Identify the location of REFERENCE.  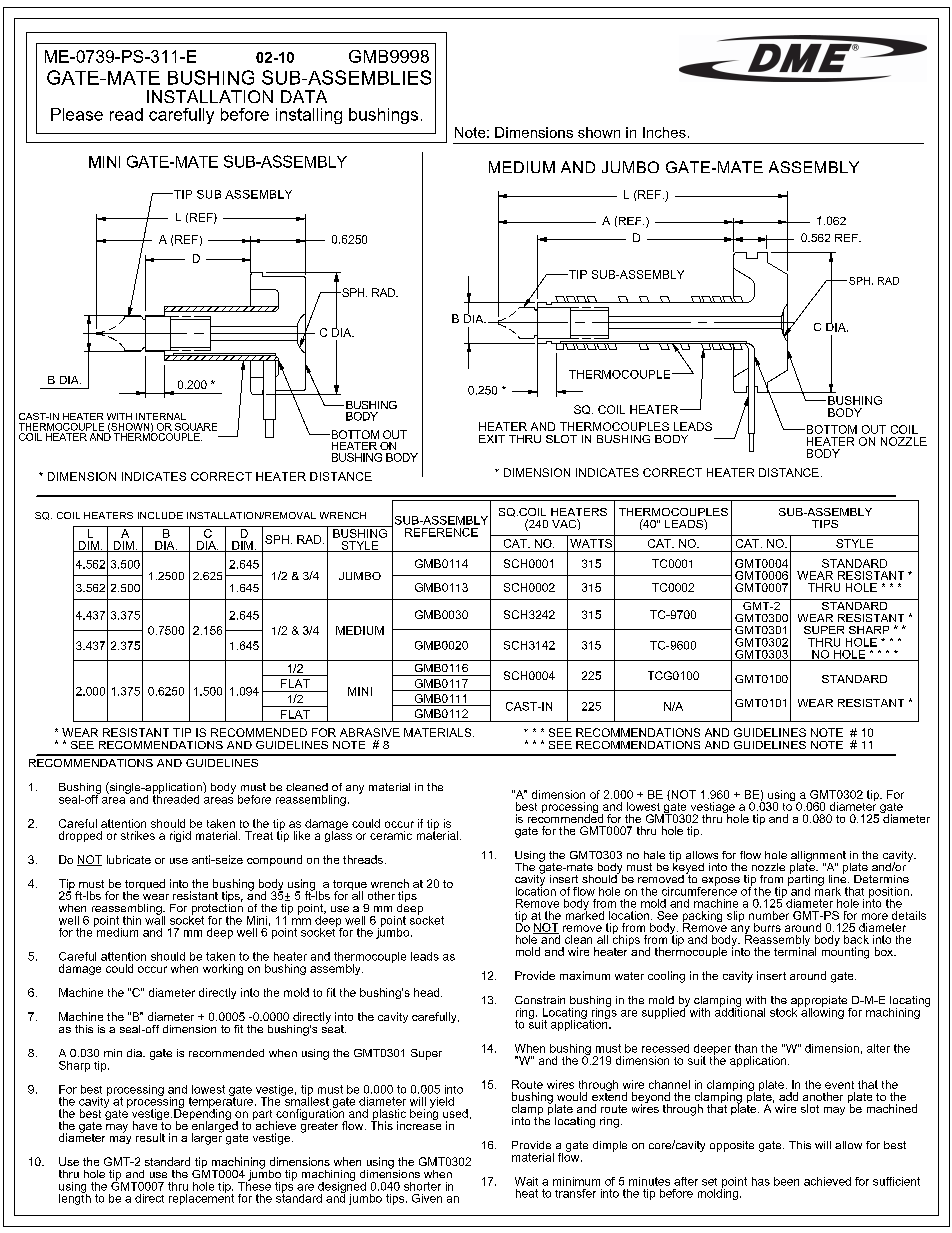
(441, 532).
